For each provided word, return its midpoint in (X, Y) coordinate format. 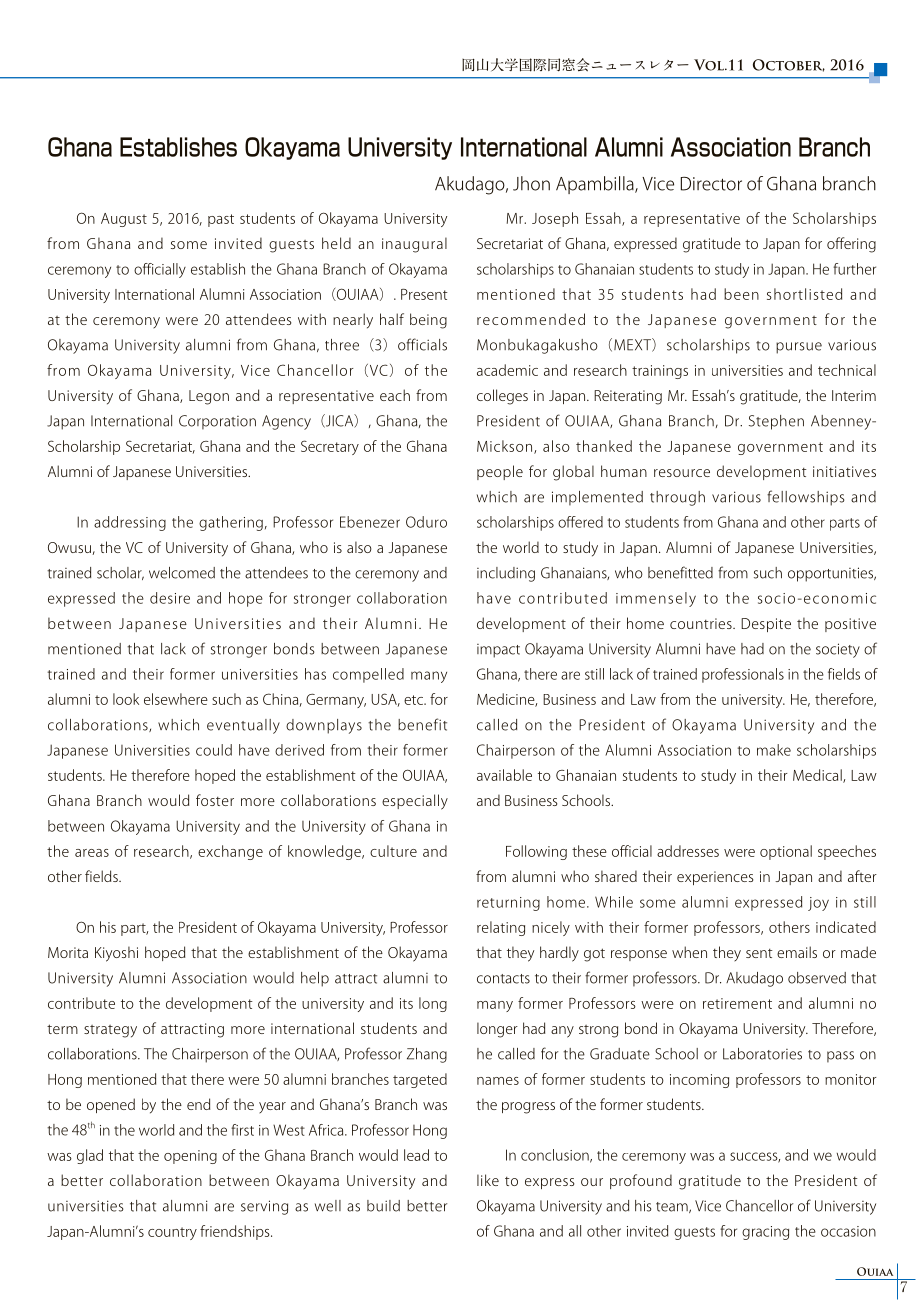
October (789, 65)
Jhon (531, 183)
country (172, 1233)
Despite (766, 625)
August (124, 220)
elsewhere (176, 699)
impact (498, 651)
